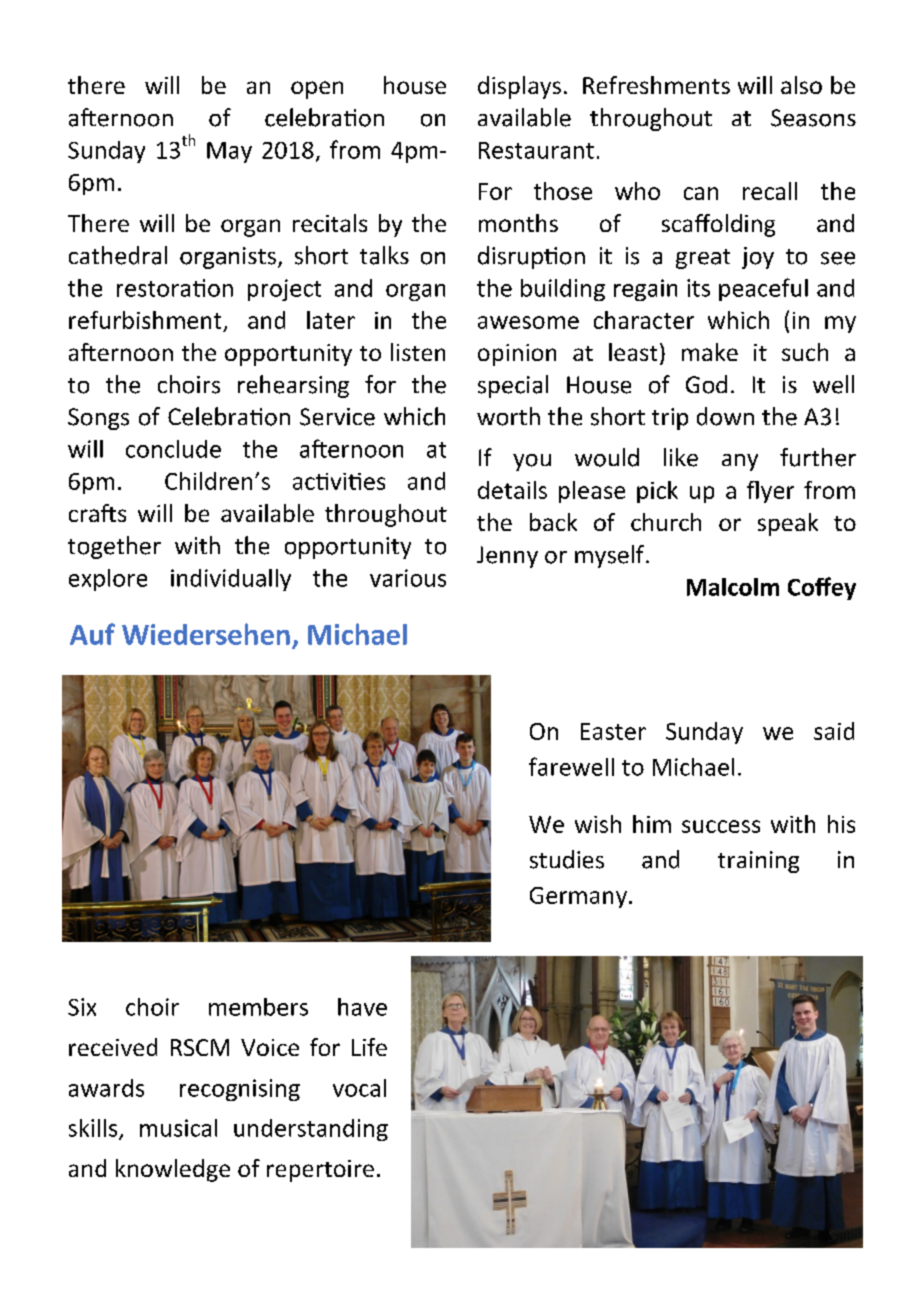  I want to click on Malcolm, so click(733, 587).
